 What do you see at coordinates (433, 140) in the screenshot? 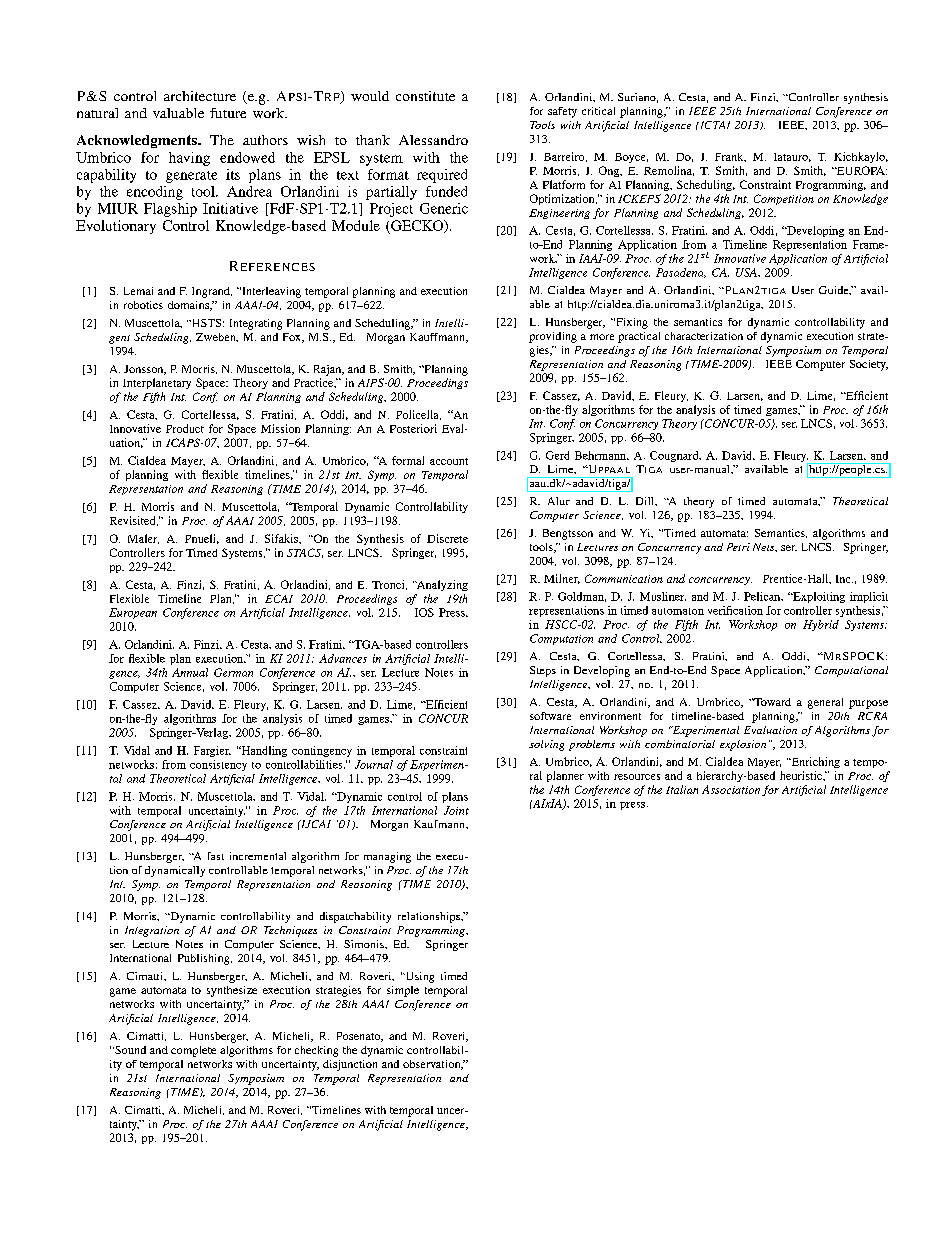
I see `Alessandro` at bounding box center [433, 140].
